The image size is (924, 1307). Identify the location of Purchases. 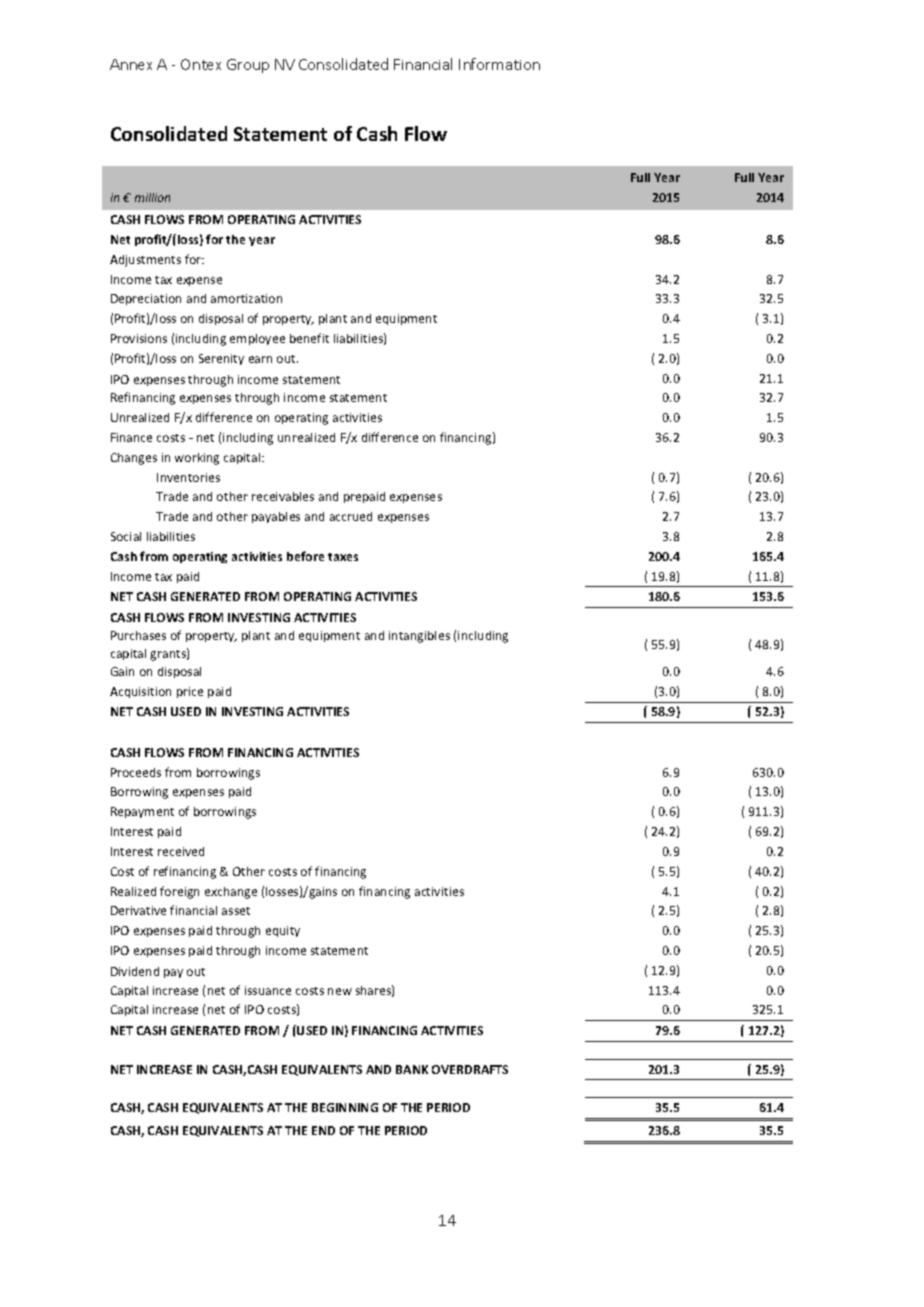
(138, 635).
